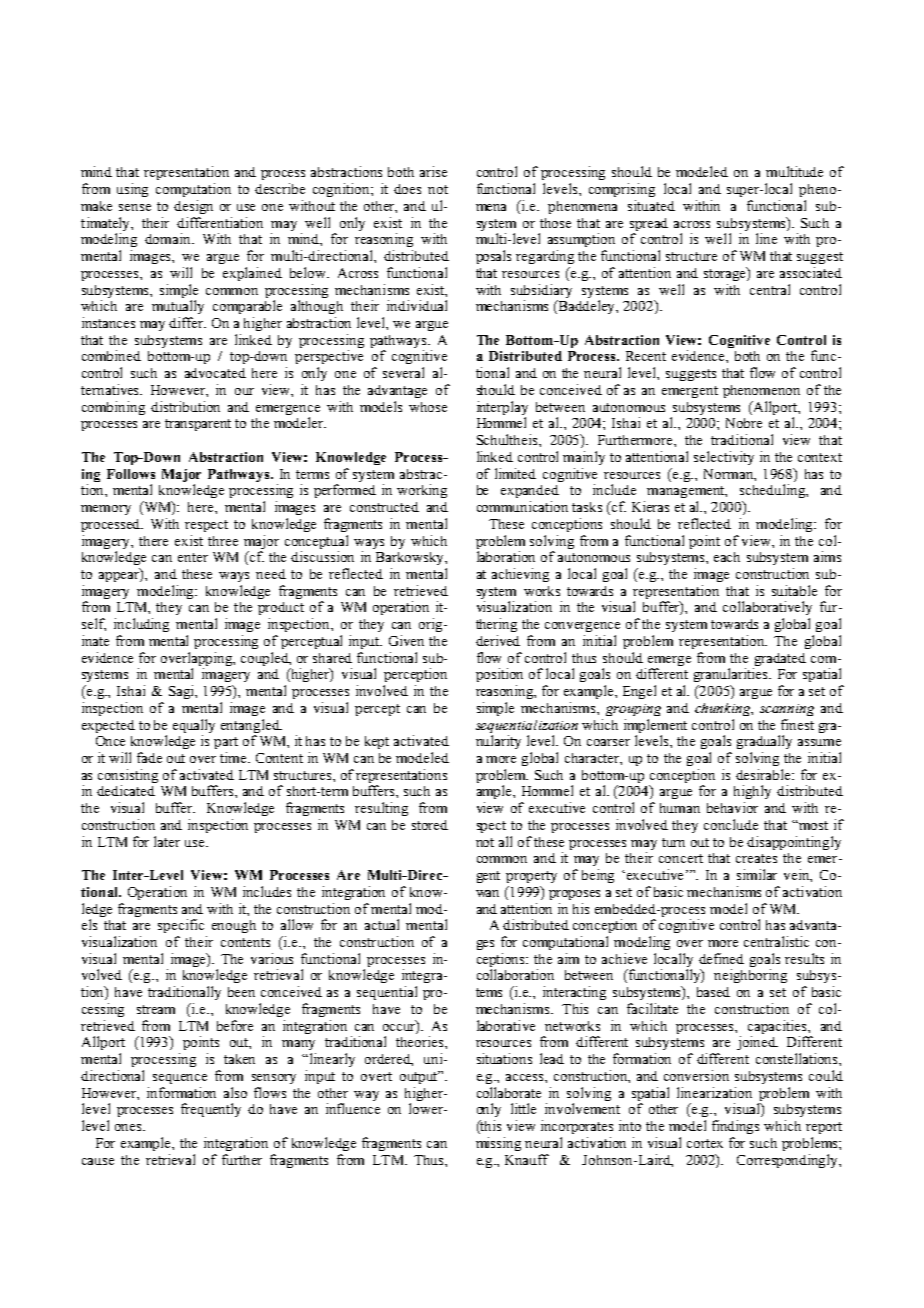  Describe the element at coordinates (211, 1110) in the document. I see `frequently` at that location.
